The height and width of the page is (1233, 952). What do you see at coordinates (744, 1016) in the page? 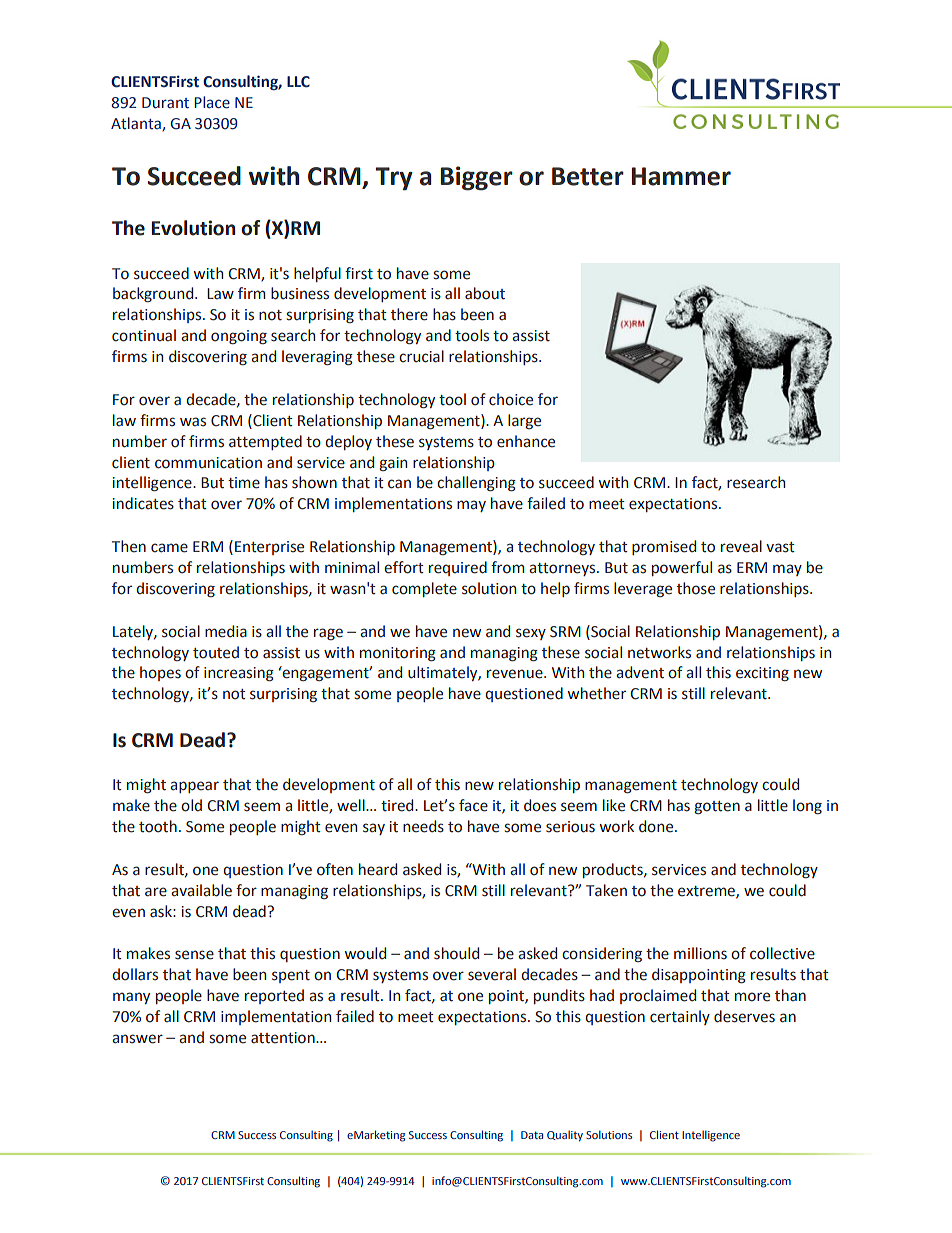
I see `deserves` at bounding box center [744, 1016].
